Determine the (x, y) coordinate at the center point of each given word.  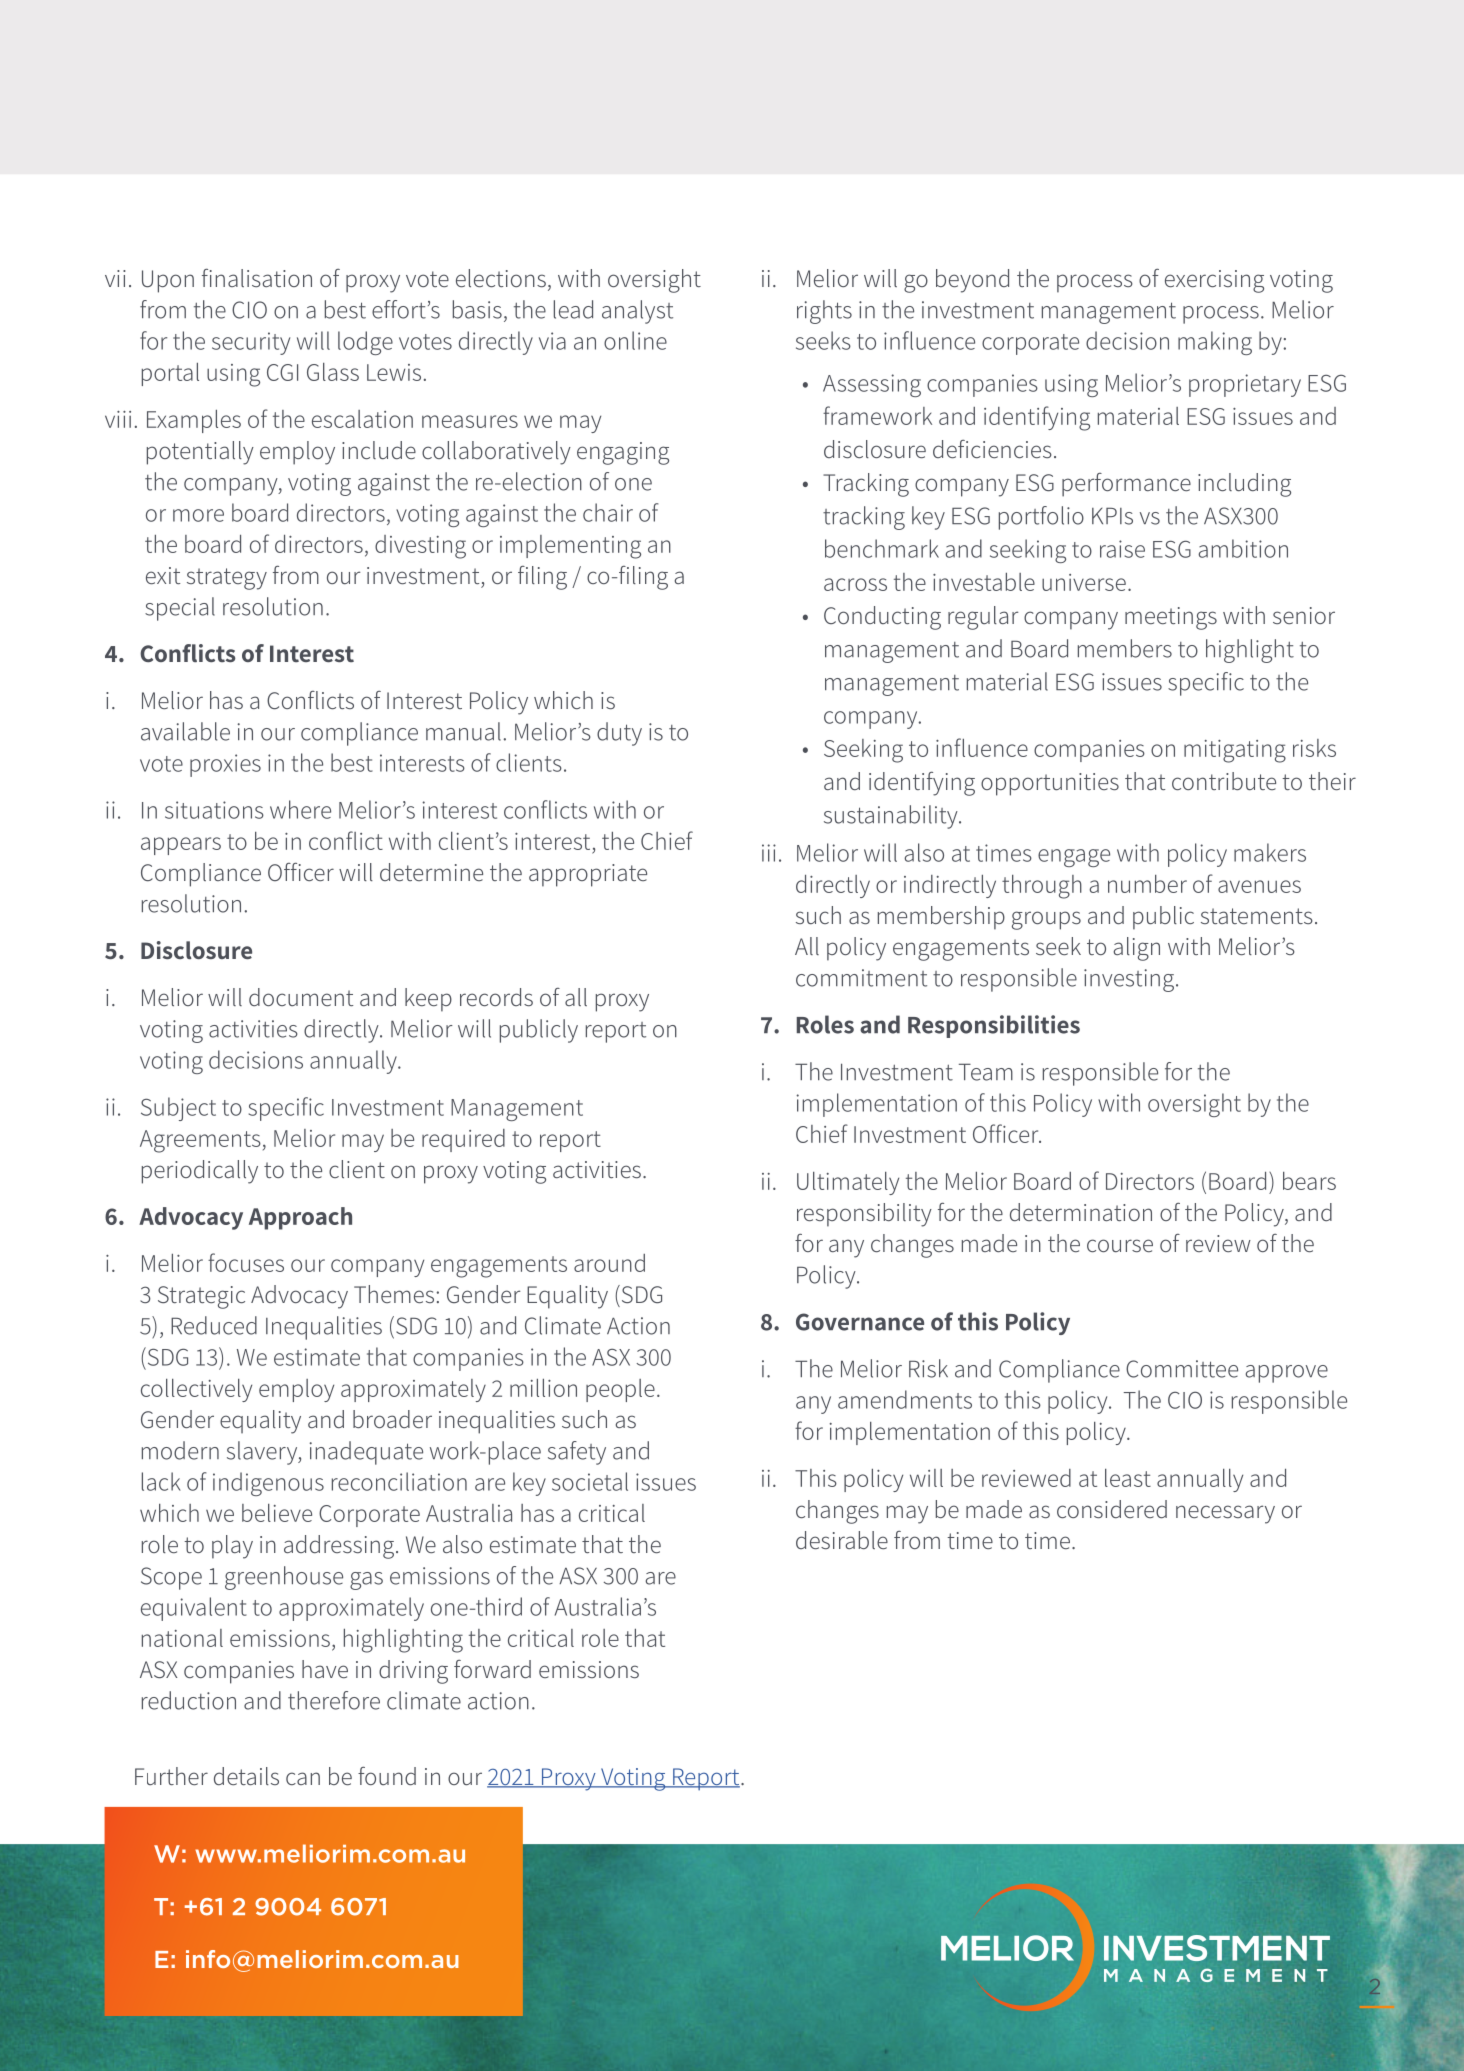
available (185, 731)
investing (1129, 980)
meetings (1171, 618)
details (246, 1776)
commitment (861, 978)
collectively (196, 1390)
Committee (1182, 1369)
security (251, 343)
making (1215, 343)
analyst (637, 312)
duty (619, 734)
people (620, 1390)
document (301, 997)
